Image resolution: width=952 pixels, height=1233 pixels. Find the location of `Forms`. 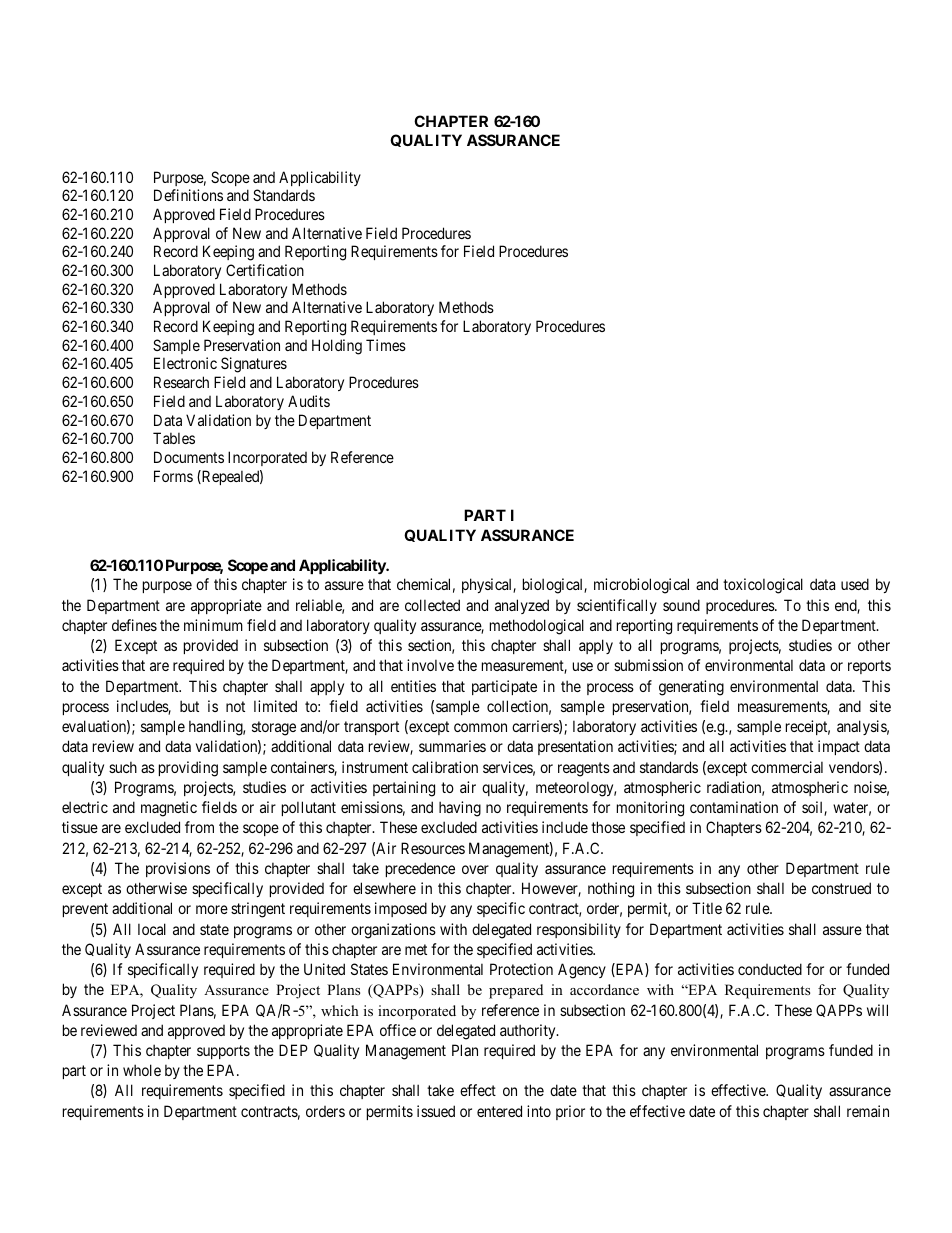

Forms is located at coordinates (173, 476).
